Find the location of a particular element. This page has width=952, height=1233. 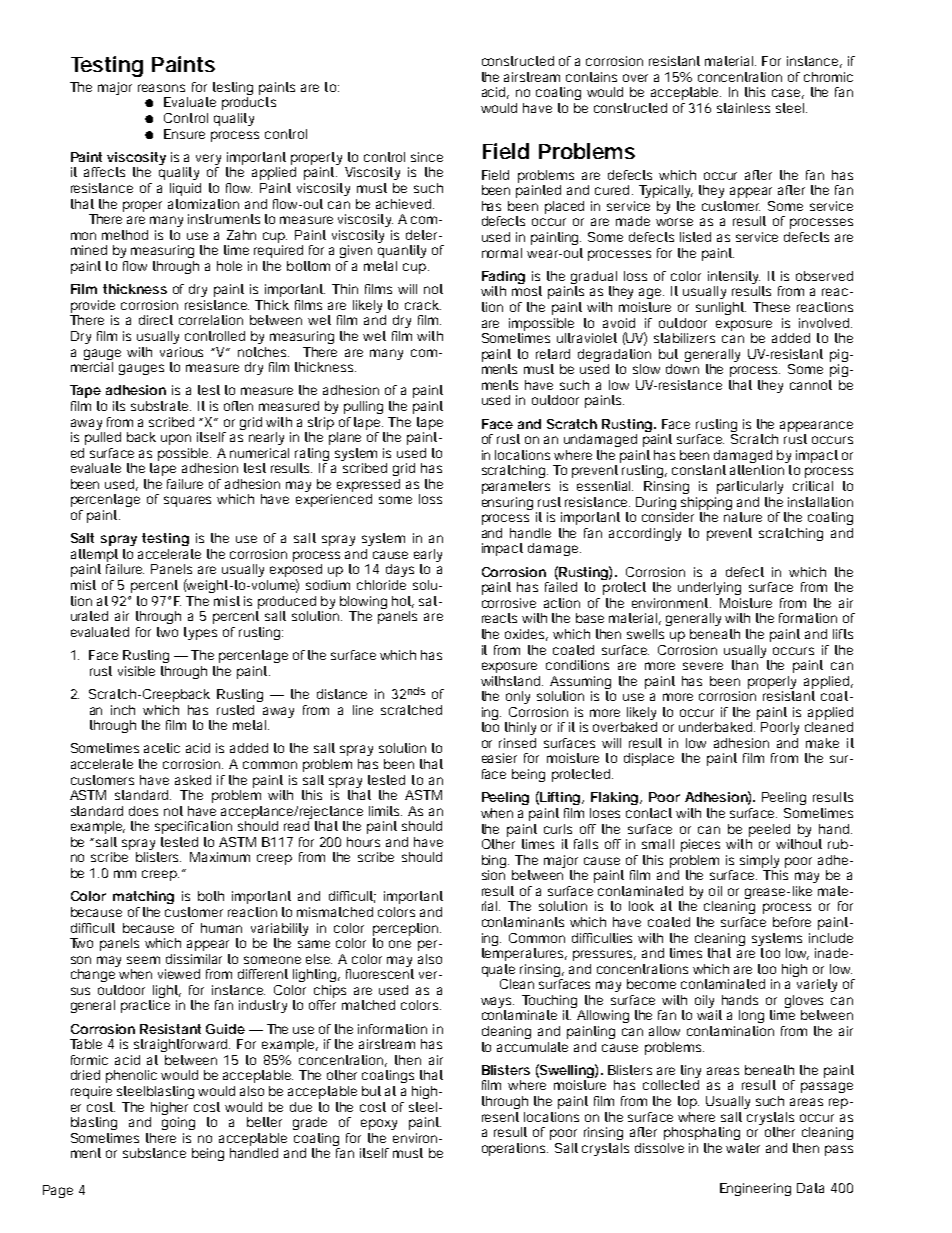

than is located at coordinates (745, 665).
